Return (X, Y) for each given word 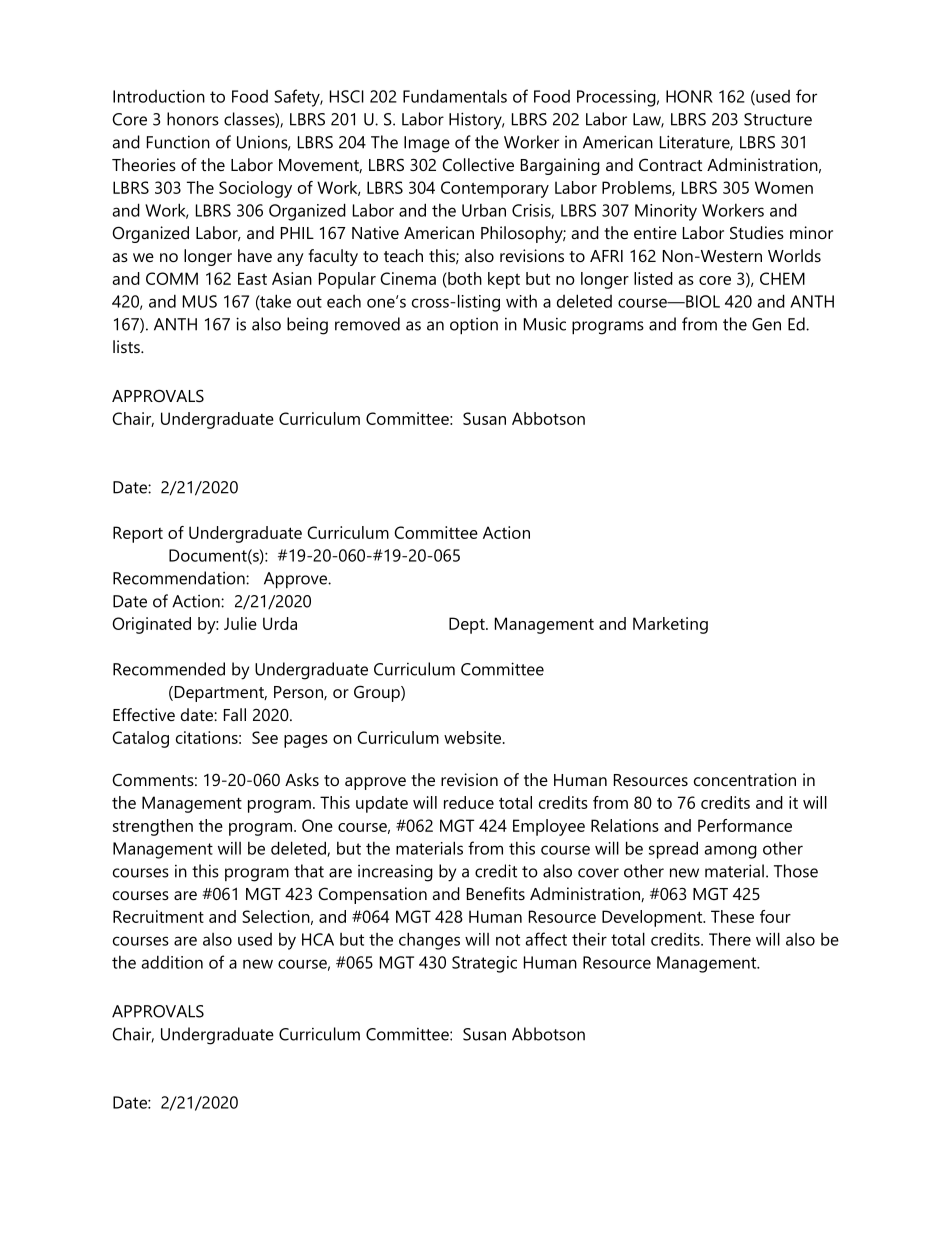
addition (172, 962)
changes (429, 941)
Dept (468, 625)
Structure (778, 119)
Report (138, 534)
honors (193, 119)
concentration (745, 779)
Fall (235, 714)
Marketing (670, 625)
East (252, 278)
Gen (766, 324)
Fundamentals (455, 96)
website (474, 737)
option (474, 326)
